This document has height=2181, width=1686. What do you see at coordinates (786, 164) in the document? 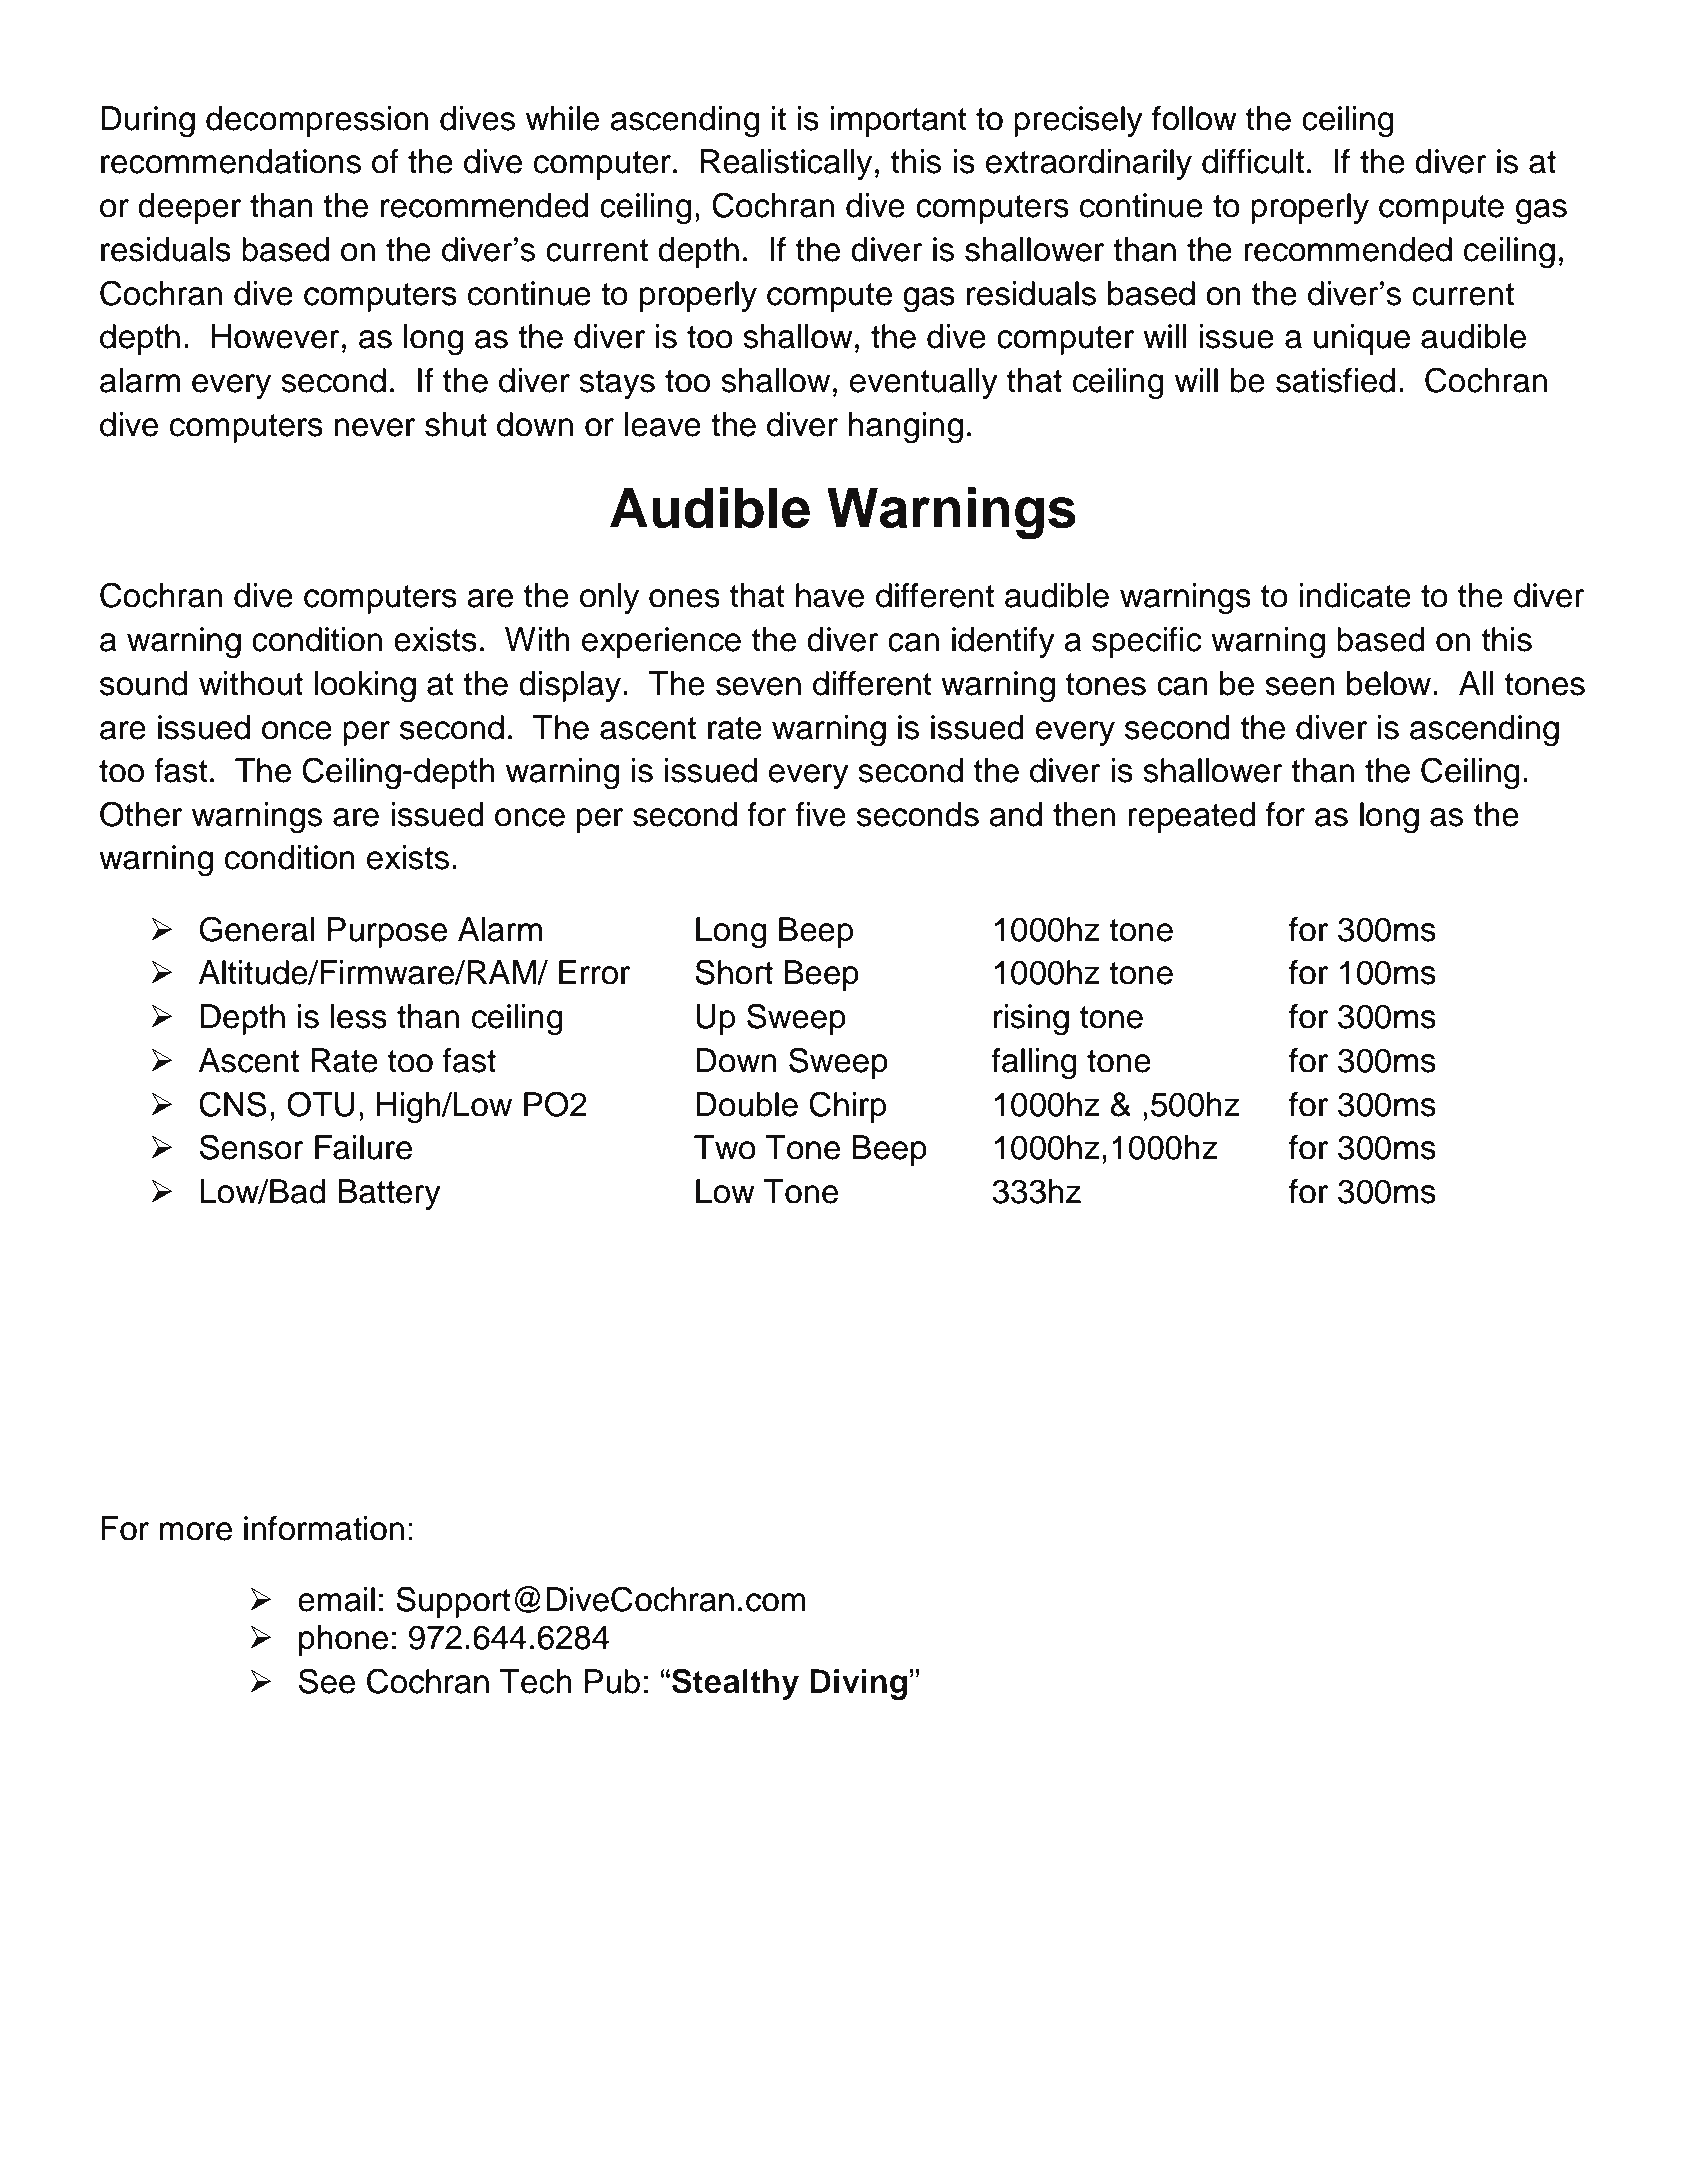
I see `Realistically` at bounding box center [786, 164].
